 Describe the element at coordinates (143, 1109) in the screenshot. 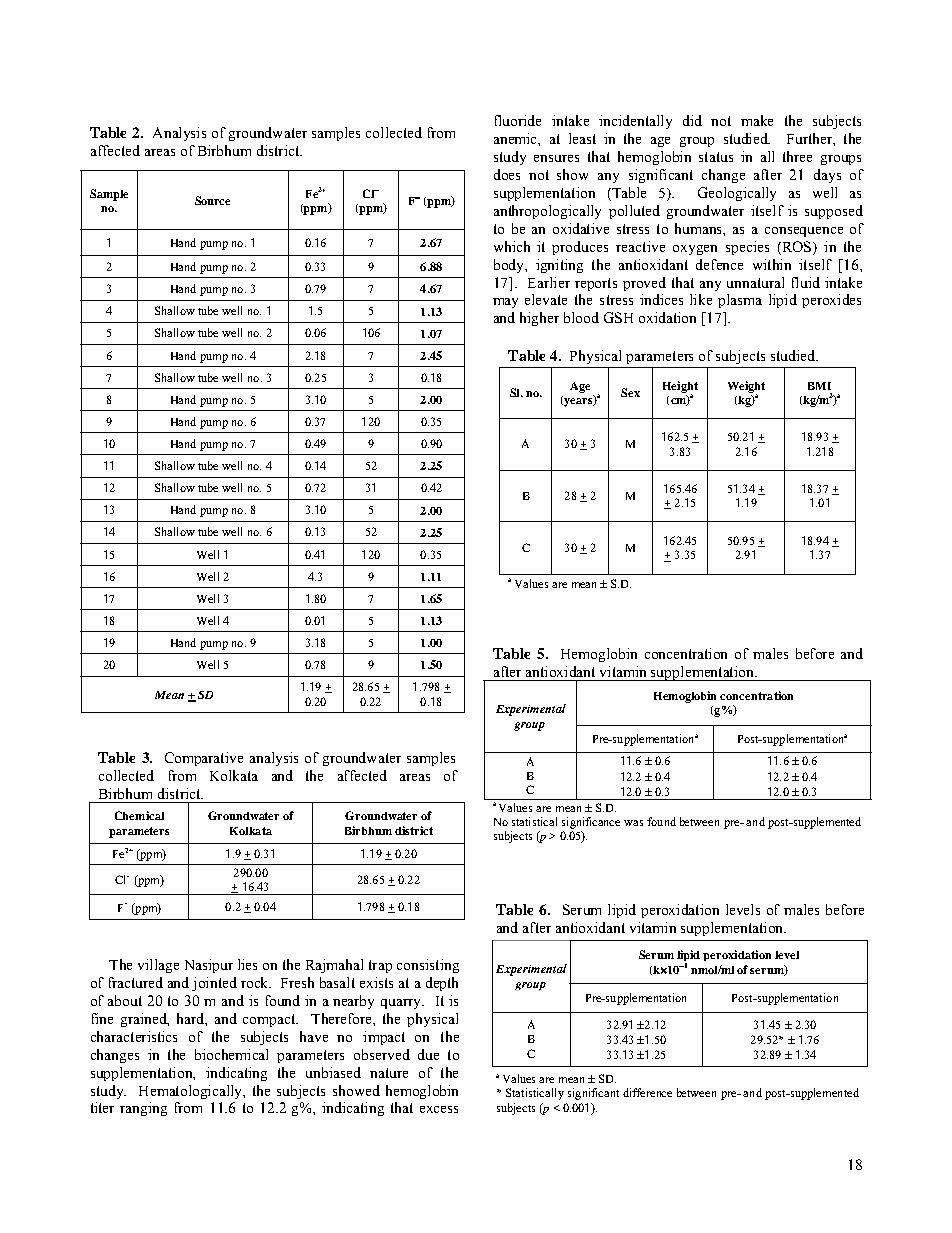

I see `ranging` at that location.
